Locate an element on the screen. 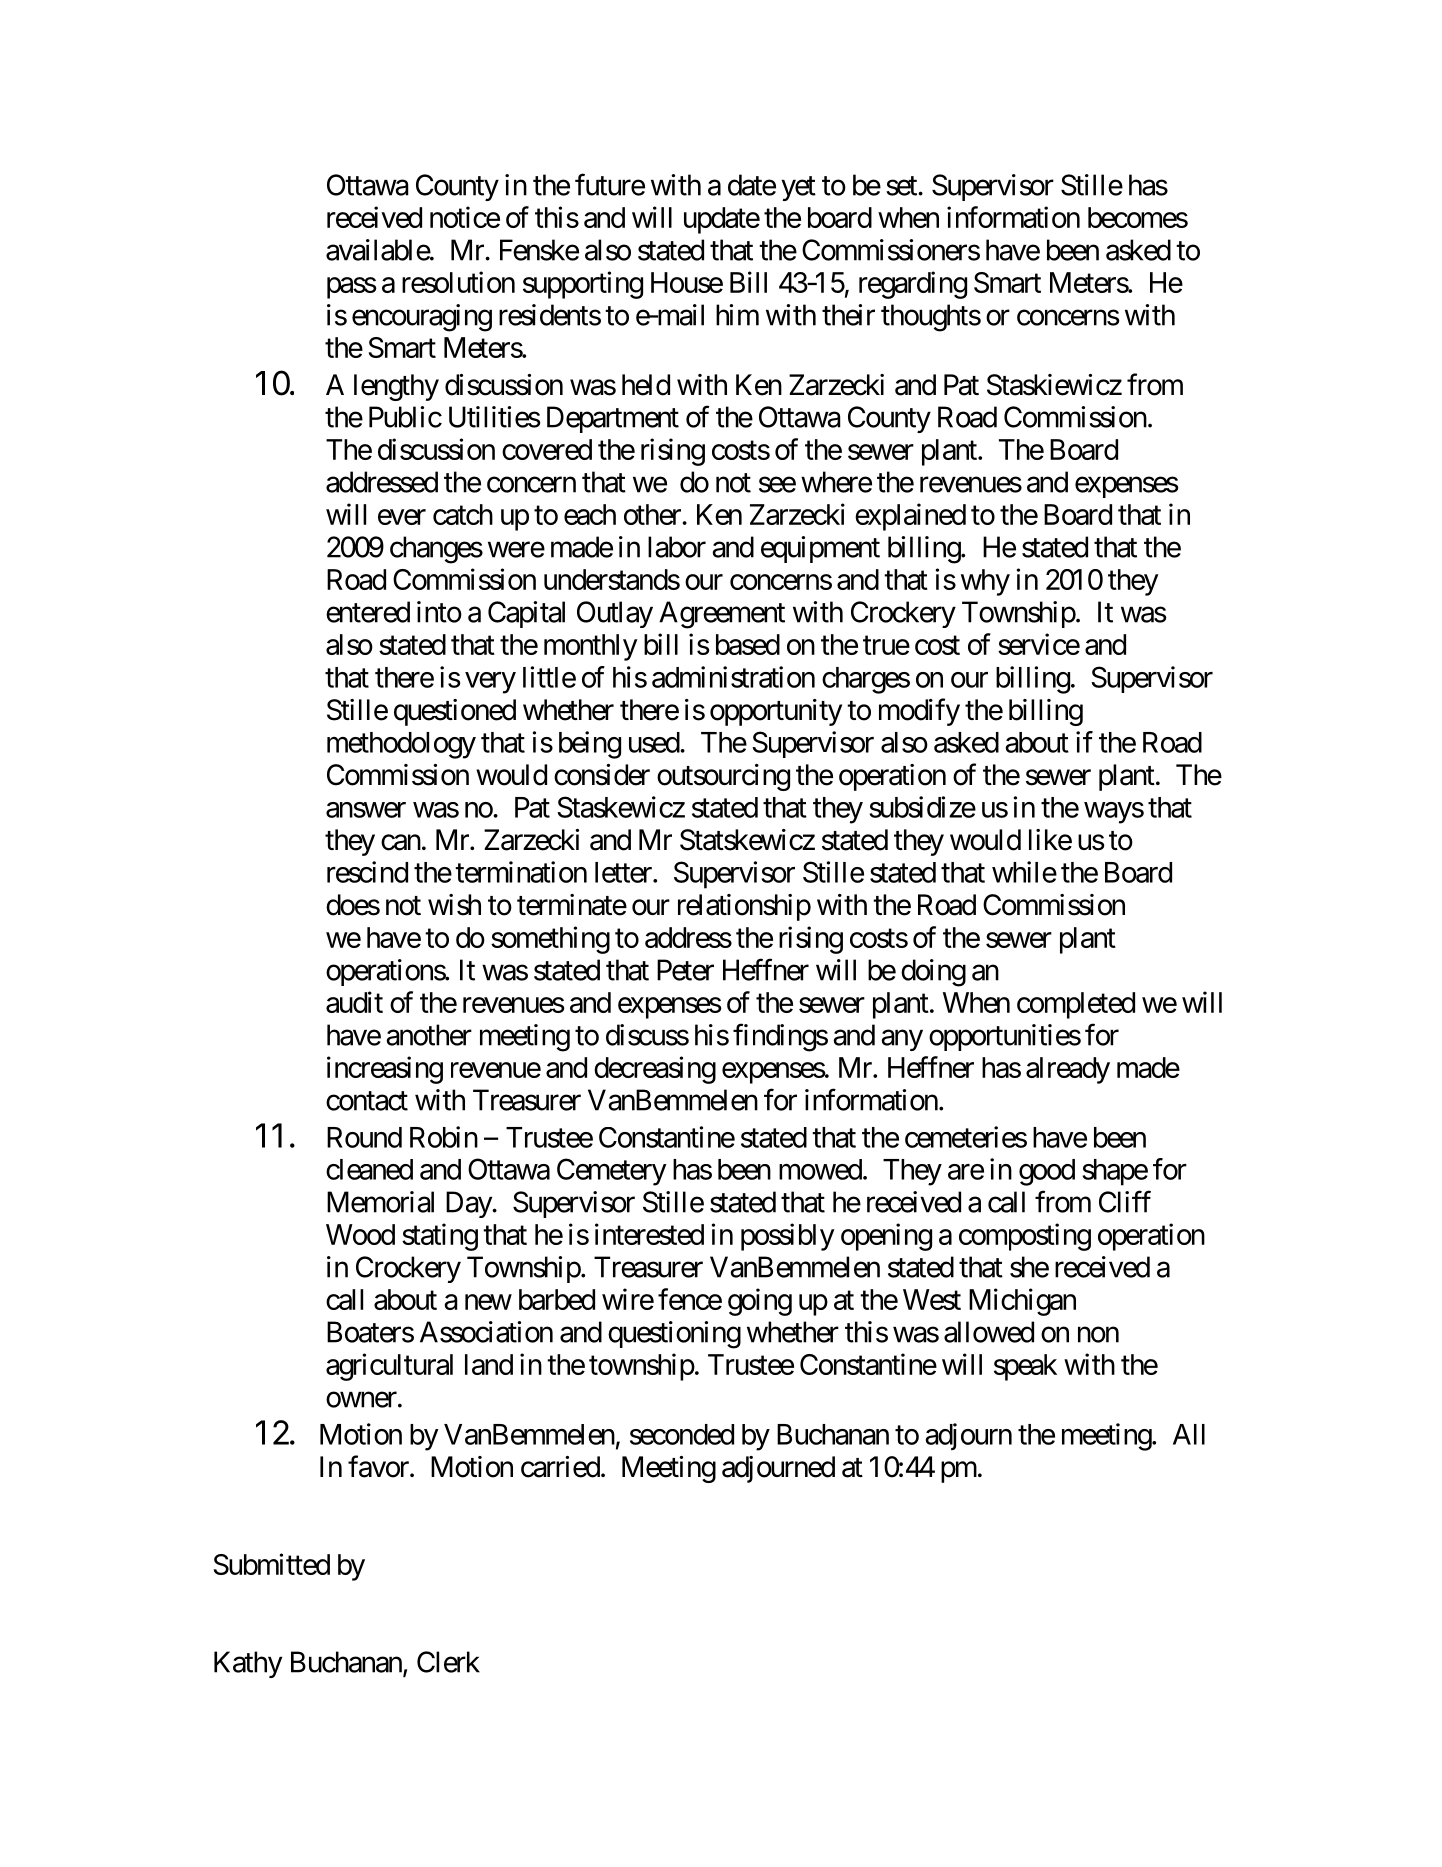  used is located at coordinates (655, 742).
